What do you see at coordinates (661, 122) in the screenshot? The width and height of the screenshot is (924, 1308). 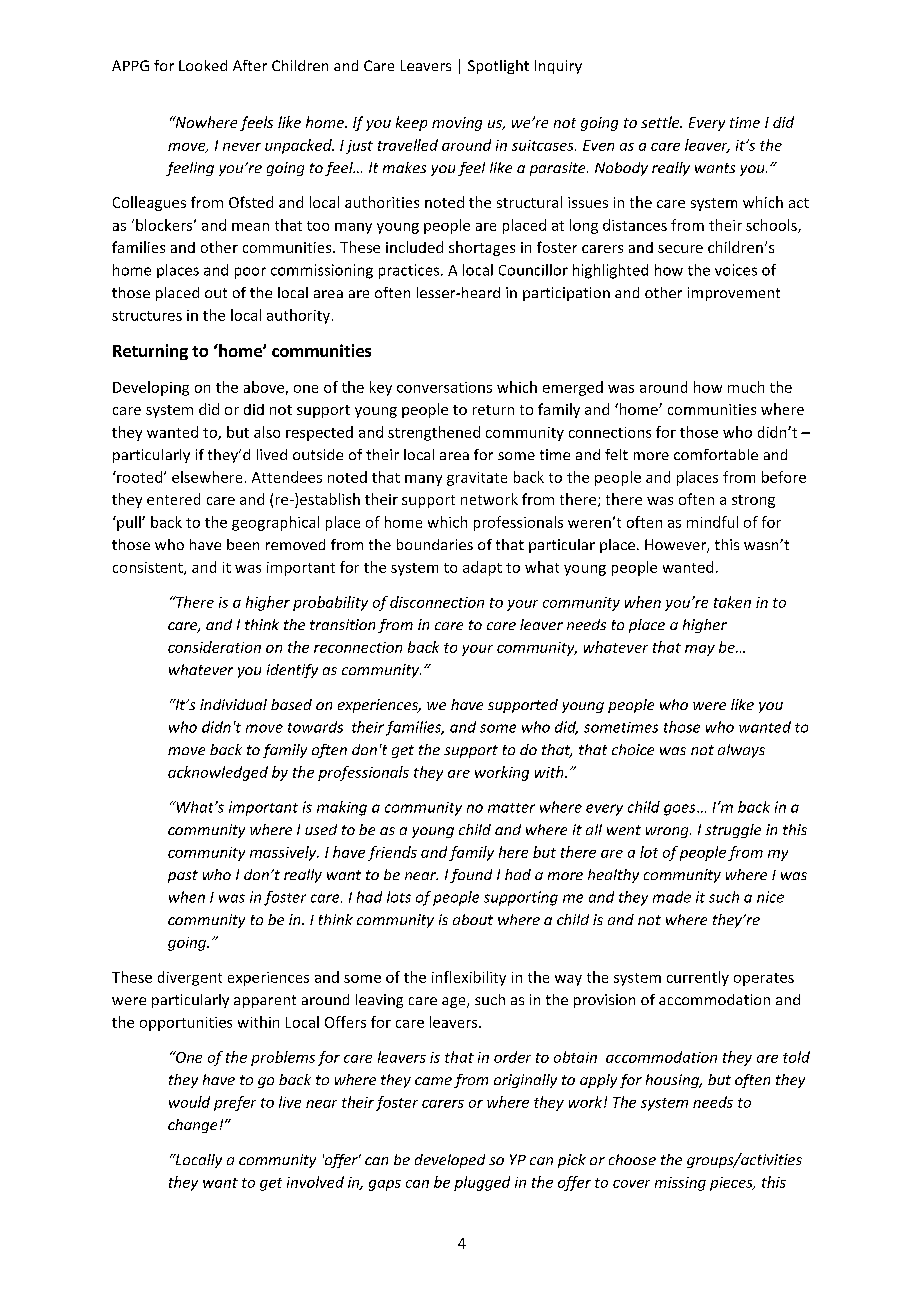 I see `settle` at bounding box center [661, 122].
